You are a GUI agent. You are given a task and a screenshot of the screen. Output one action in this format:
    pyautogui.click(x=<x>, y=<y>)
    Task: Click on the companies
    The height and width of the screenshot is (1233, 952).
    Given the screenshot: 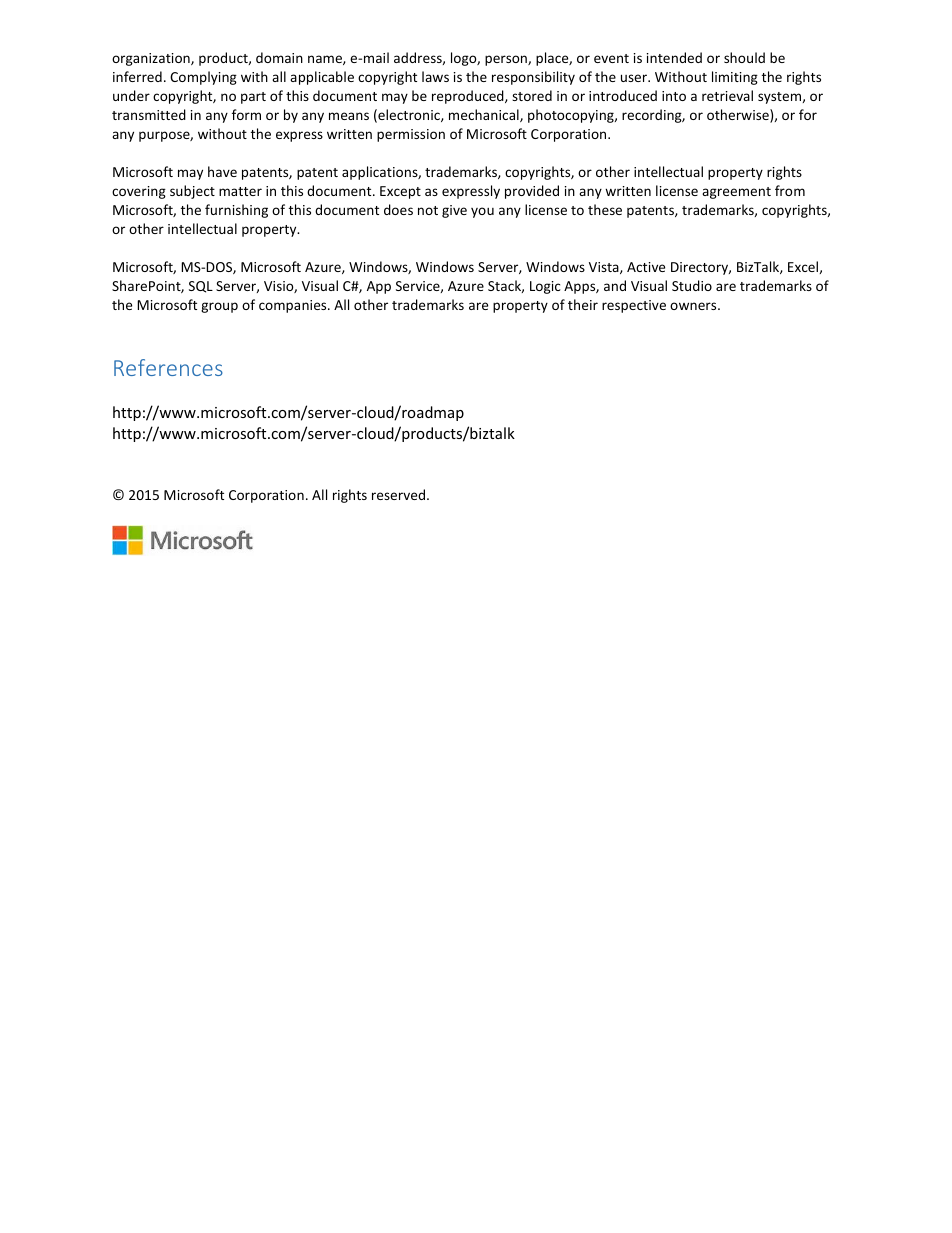 What is the action you would take?
    pyautogui.click(x=294, y=306)
